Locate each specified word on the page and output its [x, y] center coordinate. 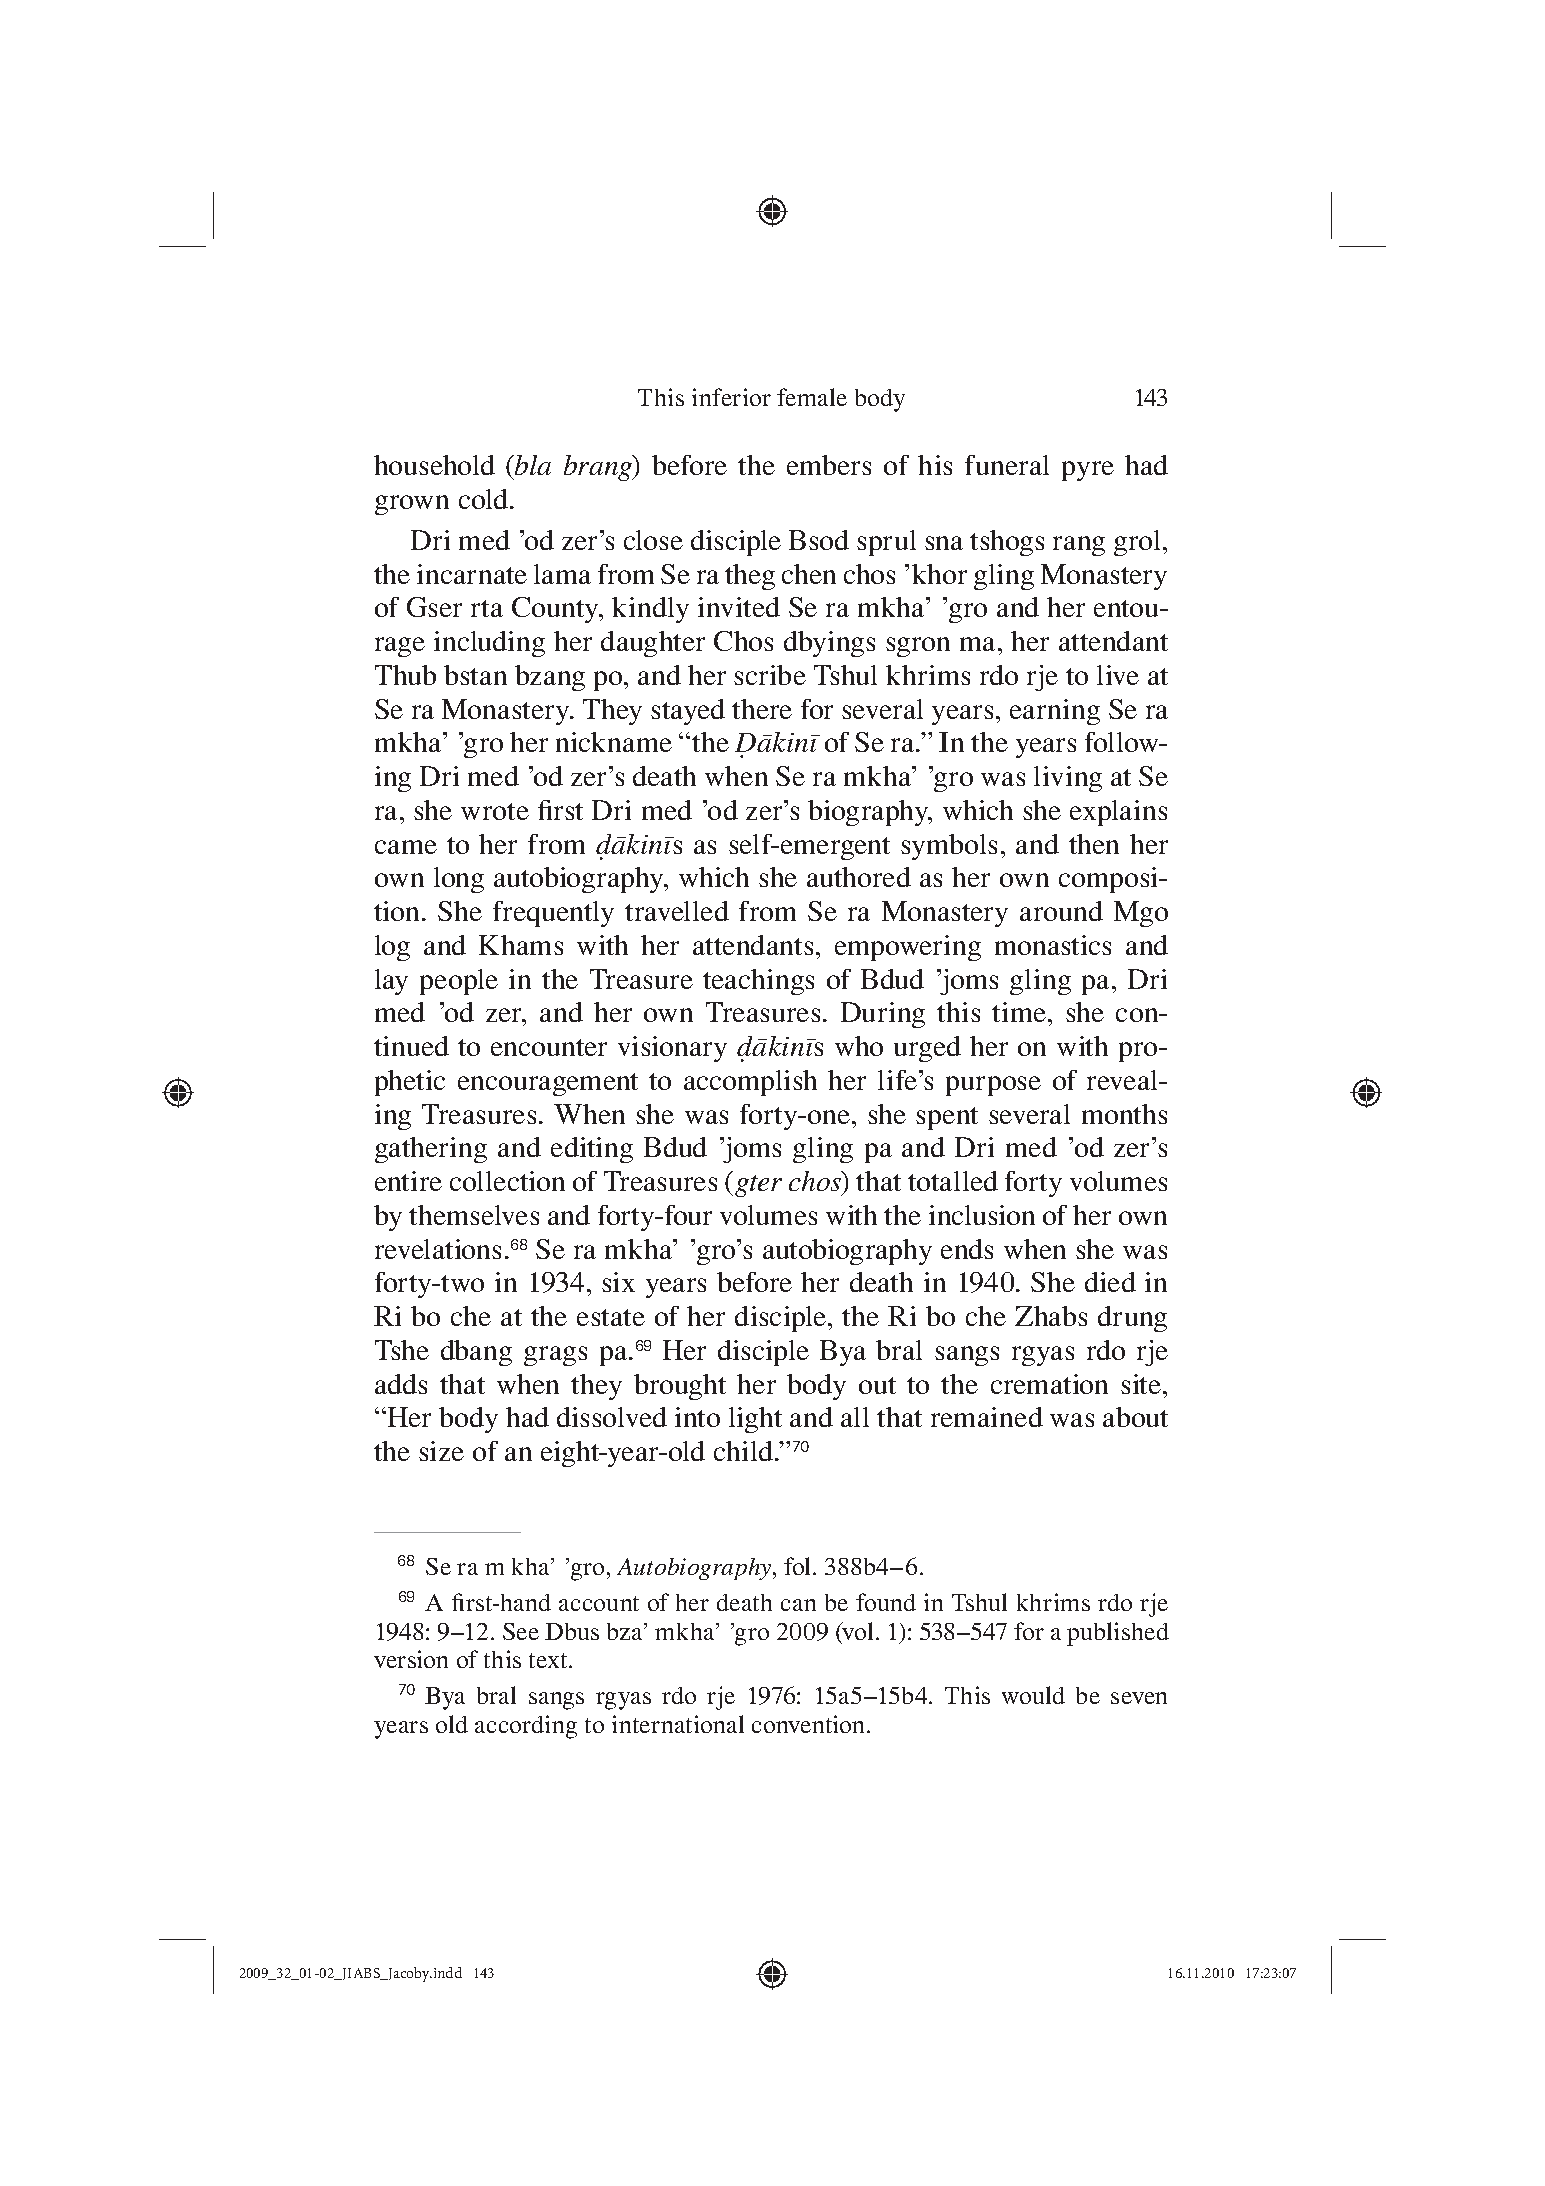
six [618, 1282]
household [434, 465]
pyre [1088, 471]
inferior [731, 397]
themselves [474, 1215]
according [526, 1727]
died [1110, 1282]
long [459, 880]
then [1094, 844]
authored [859, 877]
